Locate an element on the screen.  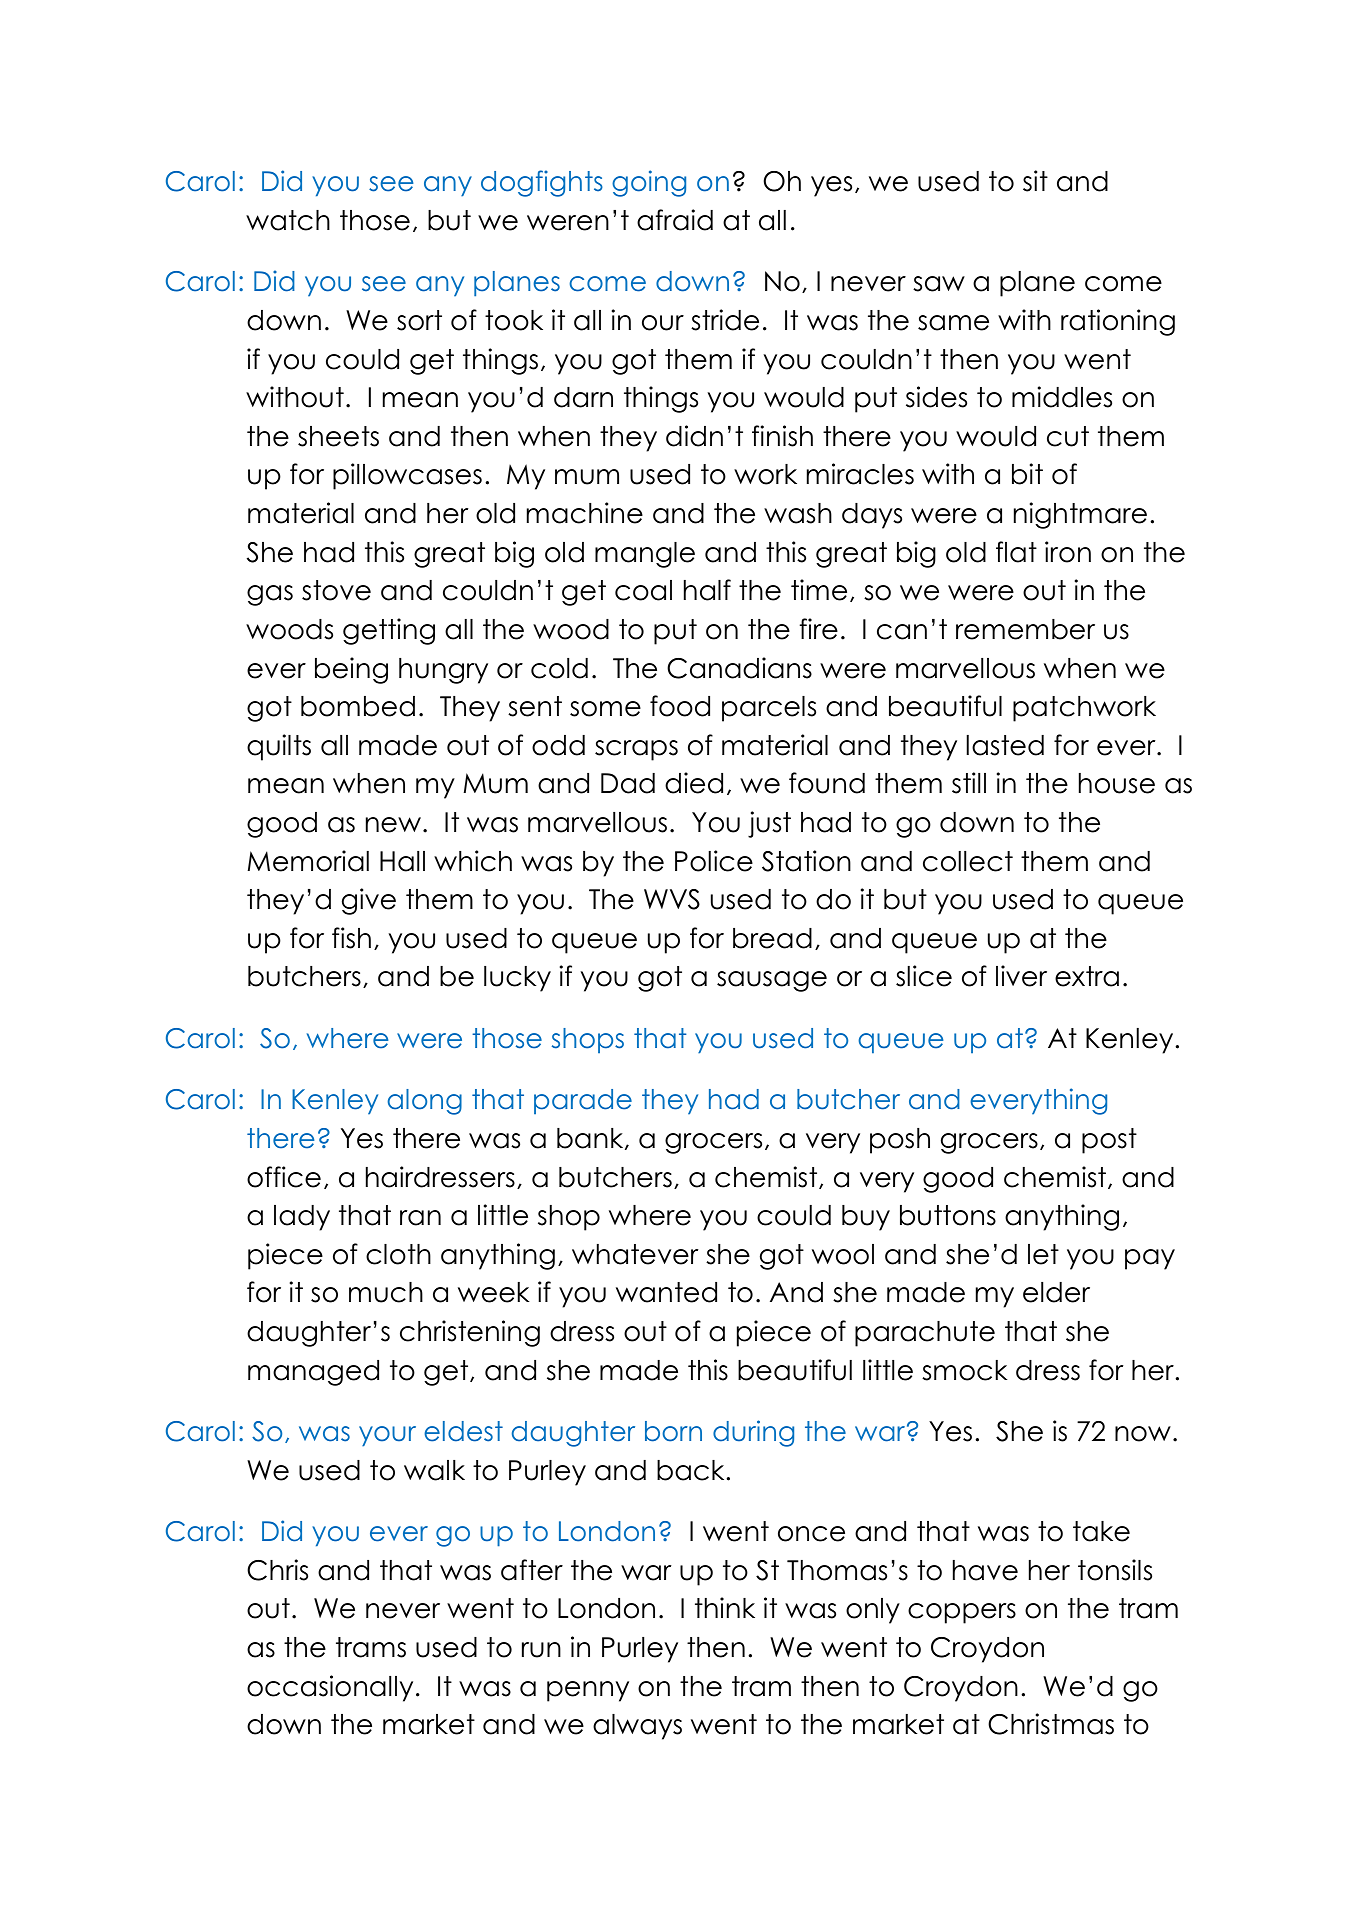
afraid is located at coordinates (675, 220).
